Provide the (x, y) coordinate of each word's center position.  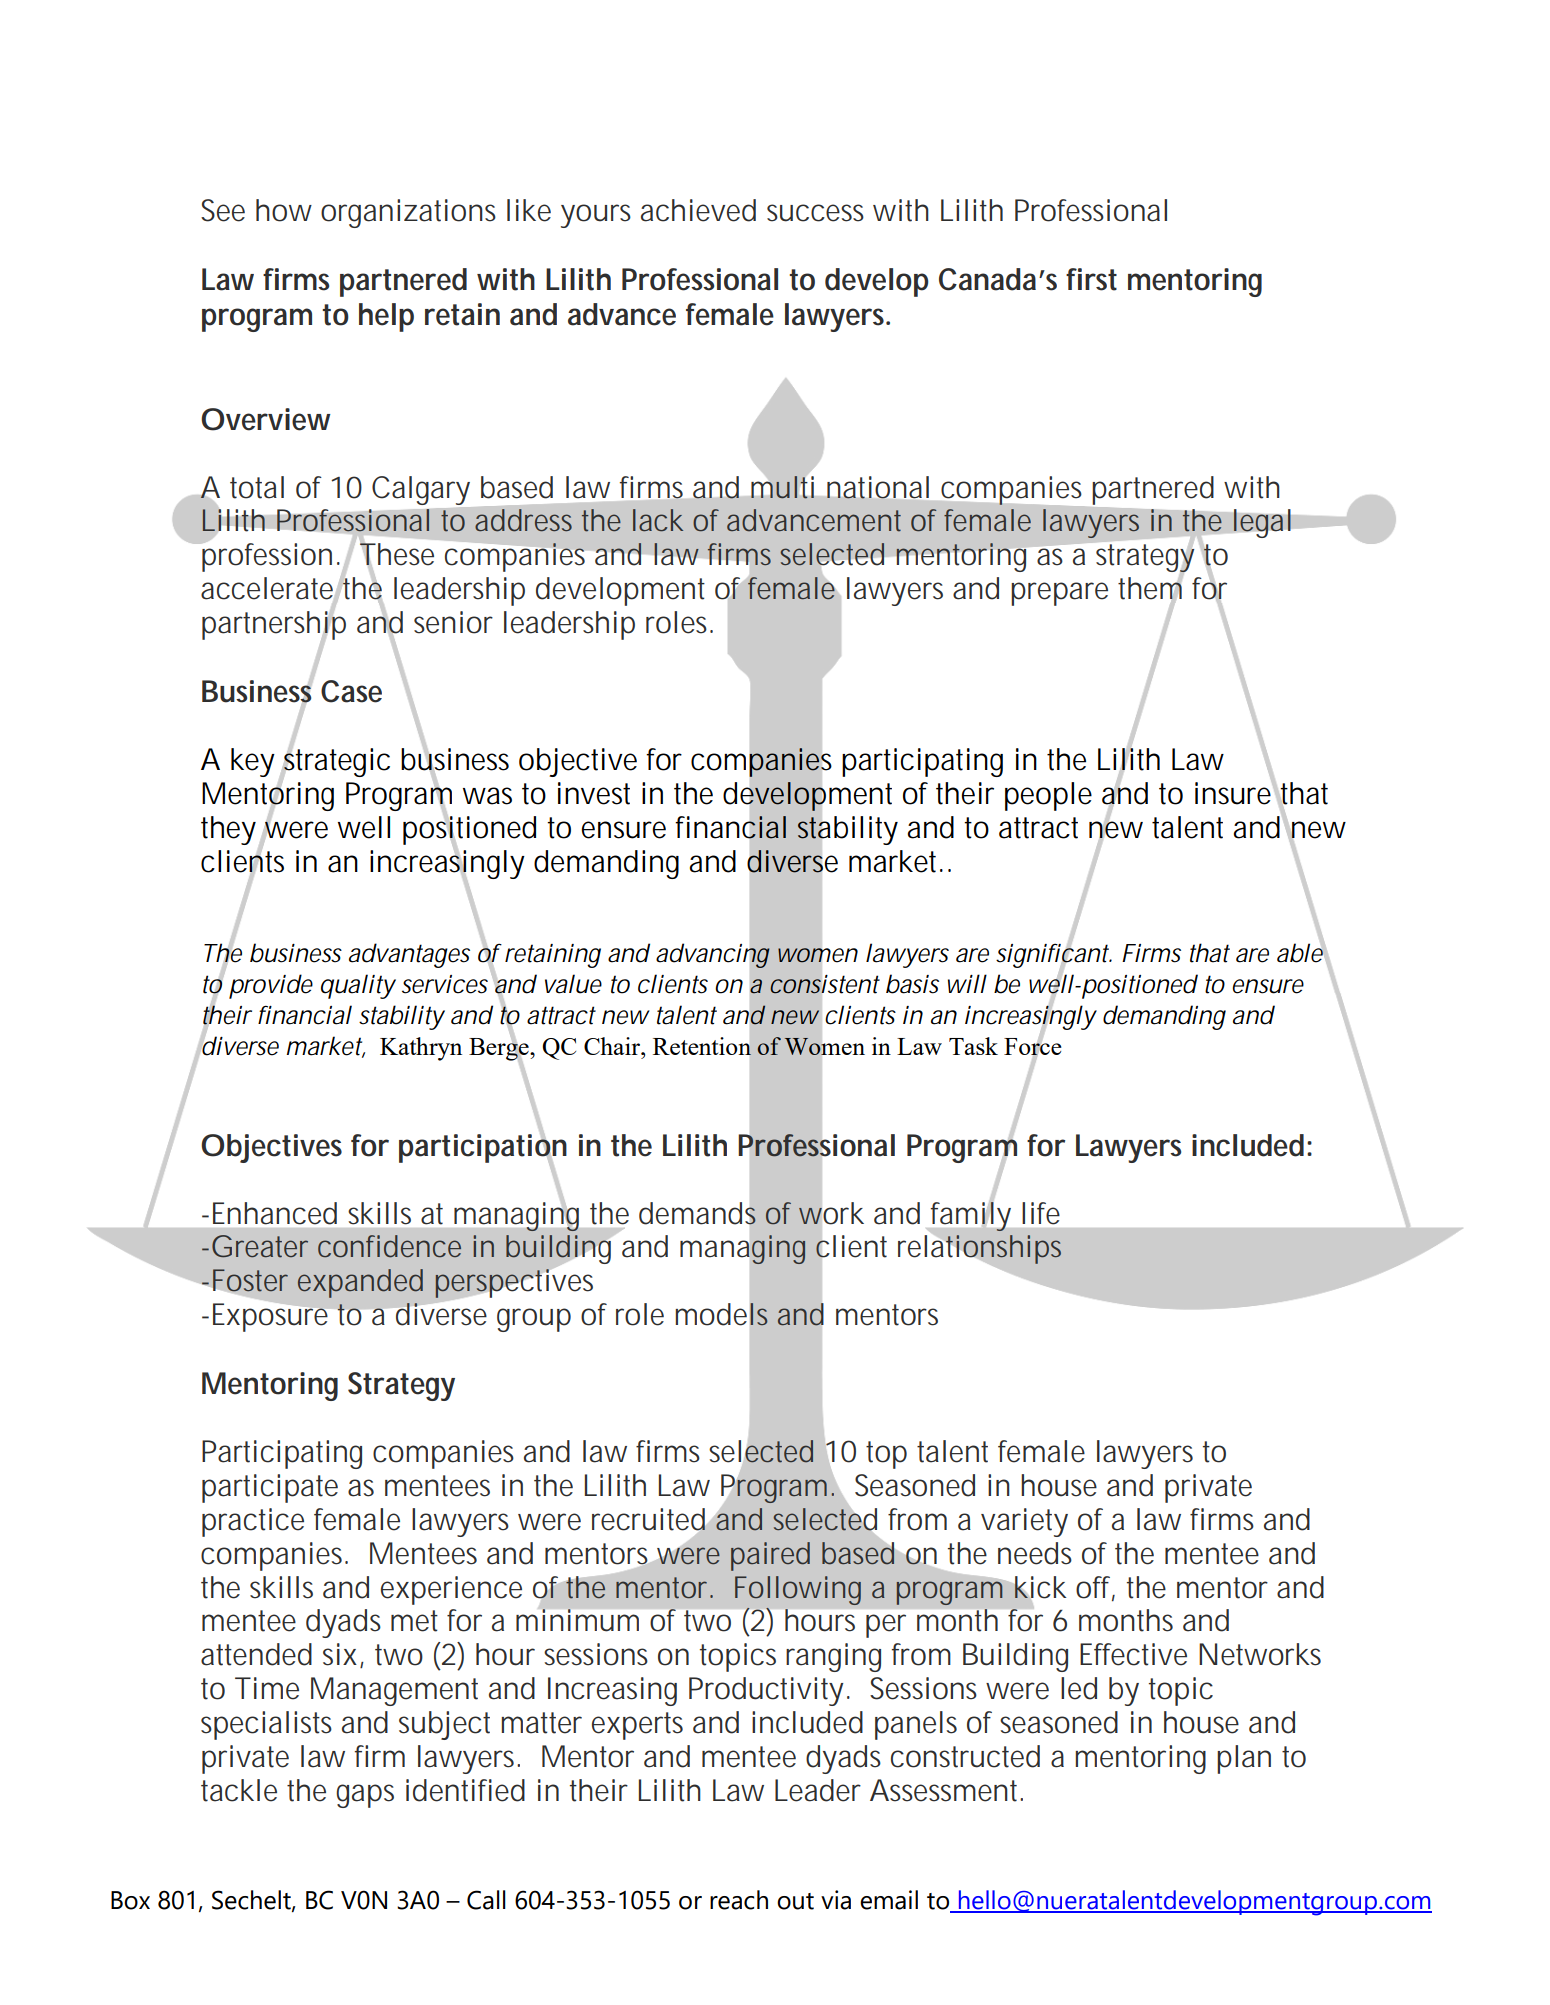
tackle (239, 1790)
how (284, 210)
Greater (260, 1246)
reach (739, 1900)
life (1041, 1213)
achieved (698, 210)
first (1091, 279)
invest (594, 793)
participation (483, 1148)
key (253, 762)
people (1048, 796)
